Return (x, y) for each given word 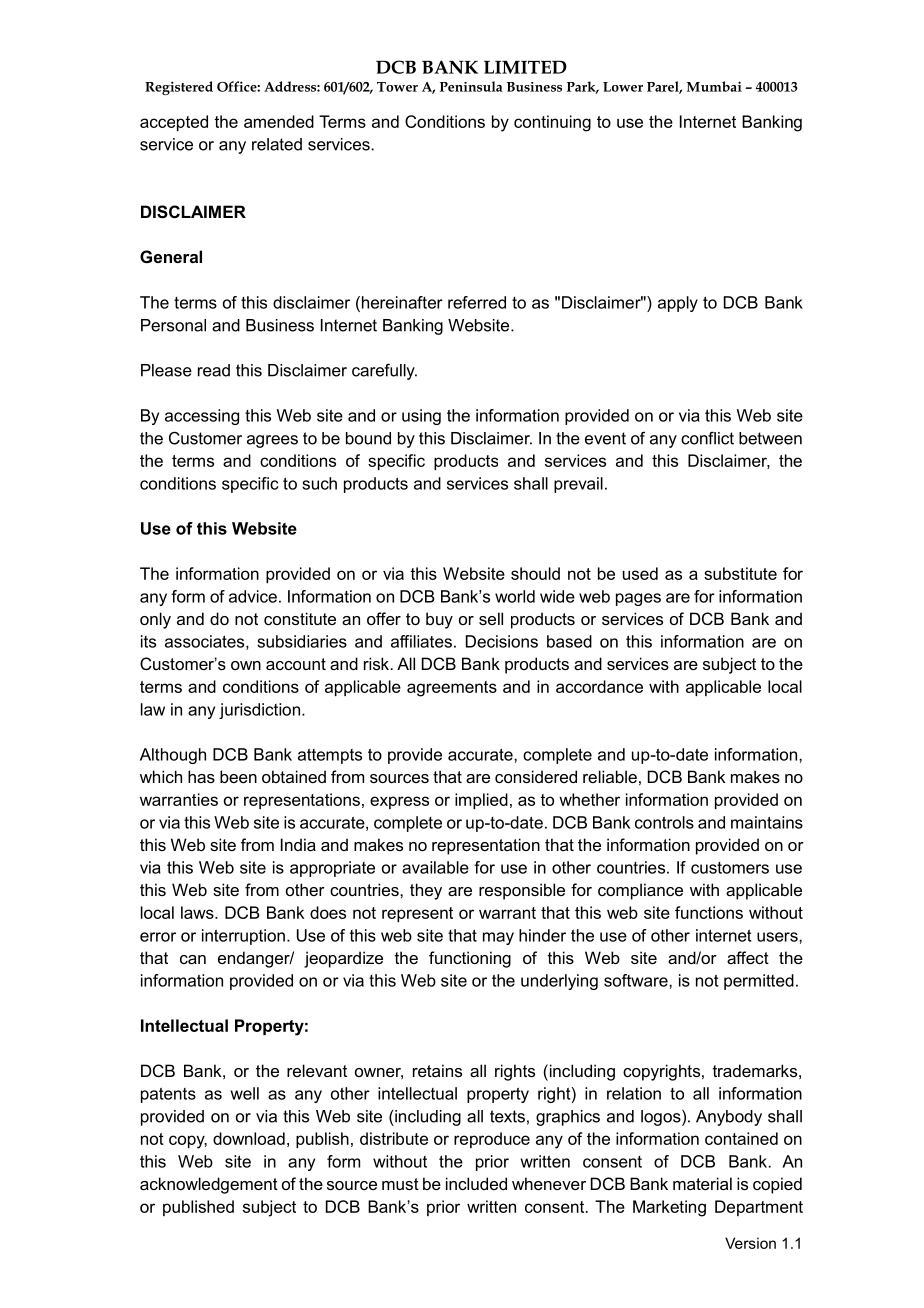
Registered (179, 88)
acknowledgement (209, 1185)
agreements (452, 689)
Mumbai (714, 86)
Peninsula (471, 86)
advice (253, 596)
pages (638, 599)
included (476, 1183)
